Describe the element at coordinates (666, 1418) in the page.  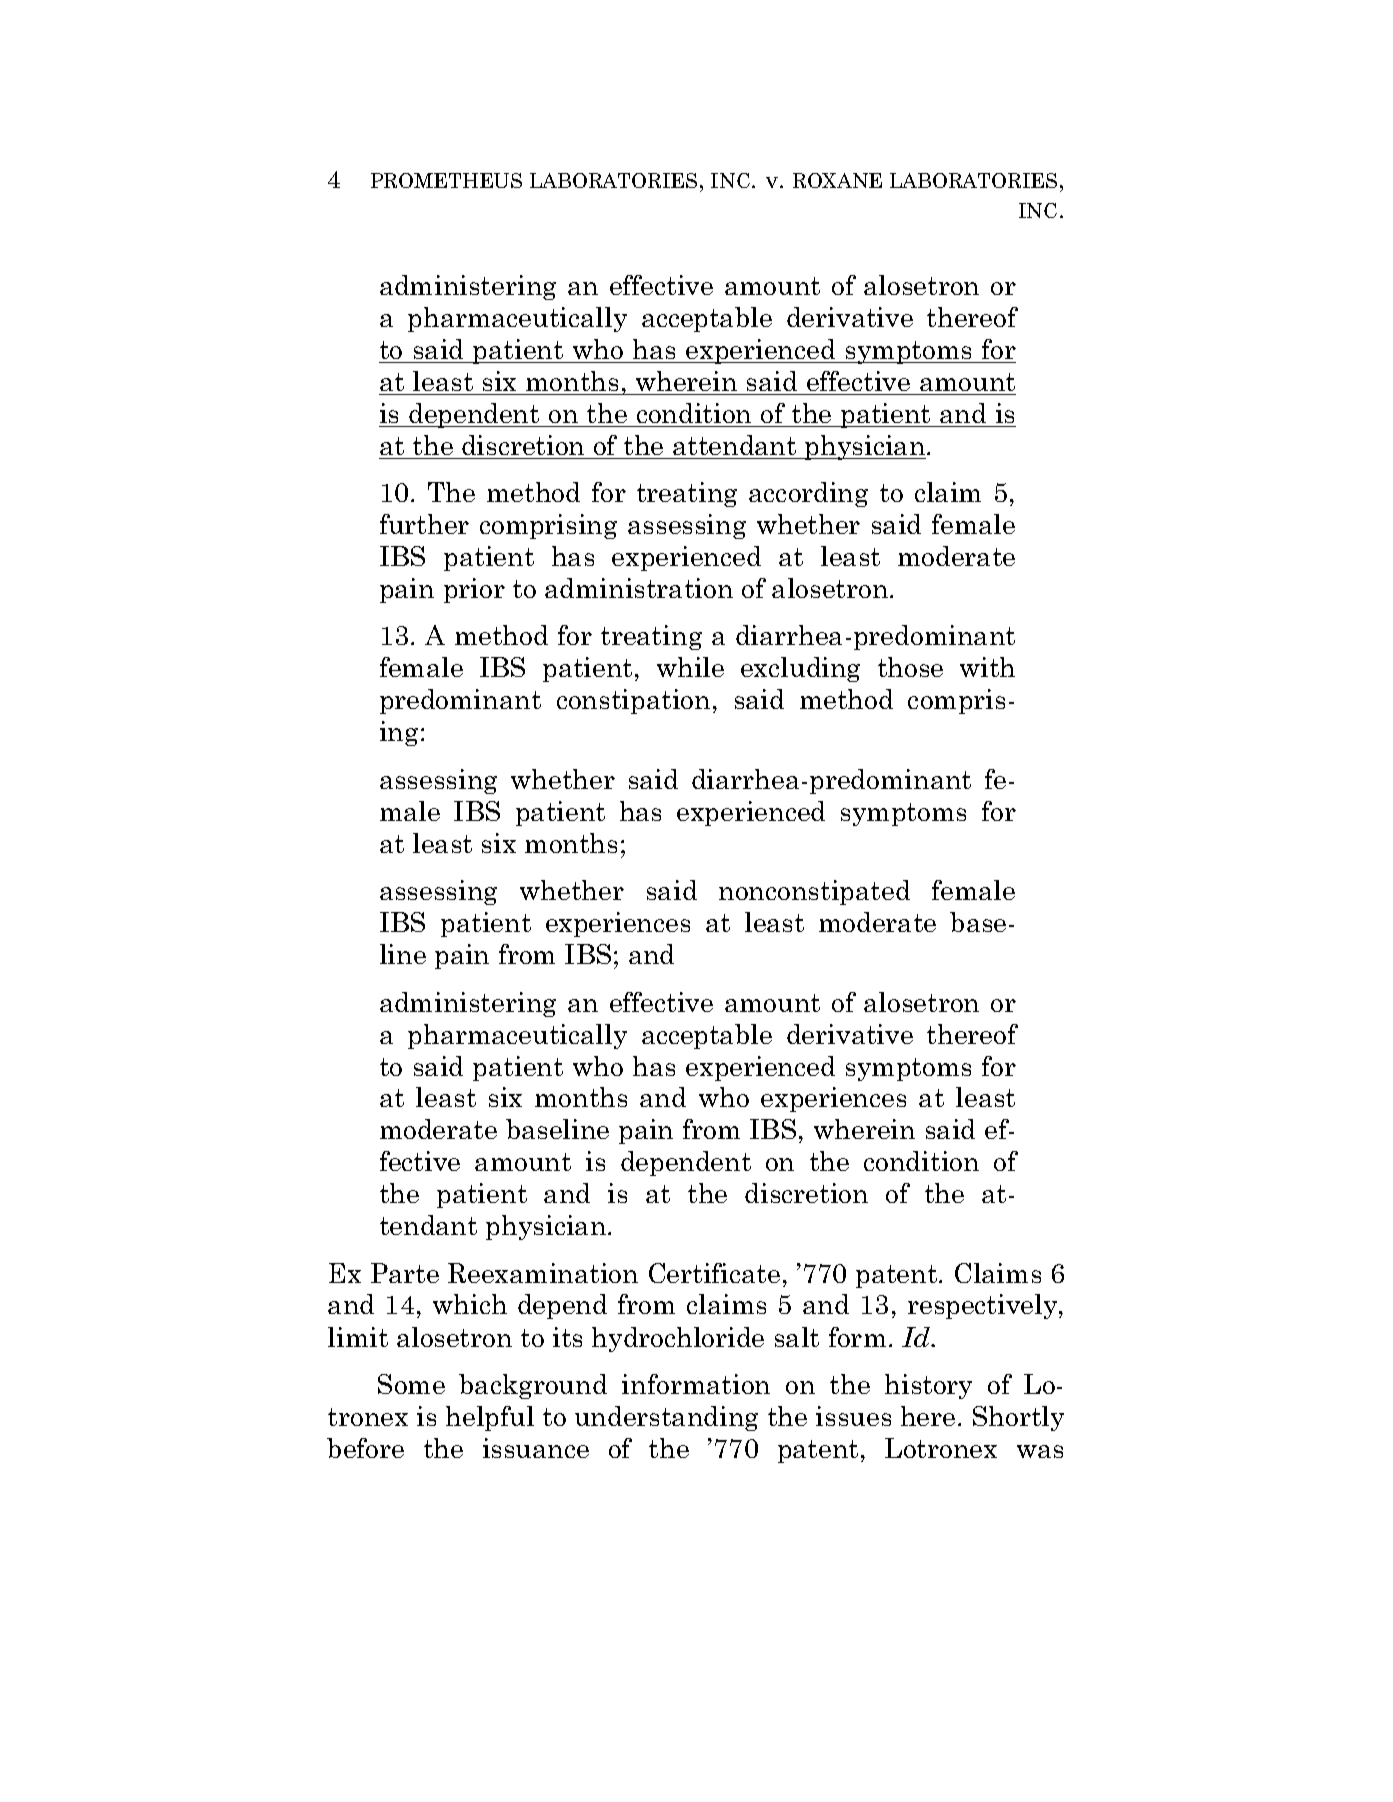
I see `understanding` at that location.
